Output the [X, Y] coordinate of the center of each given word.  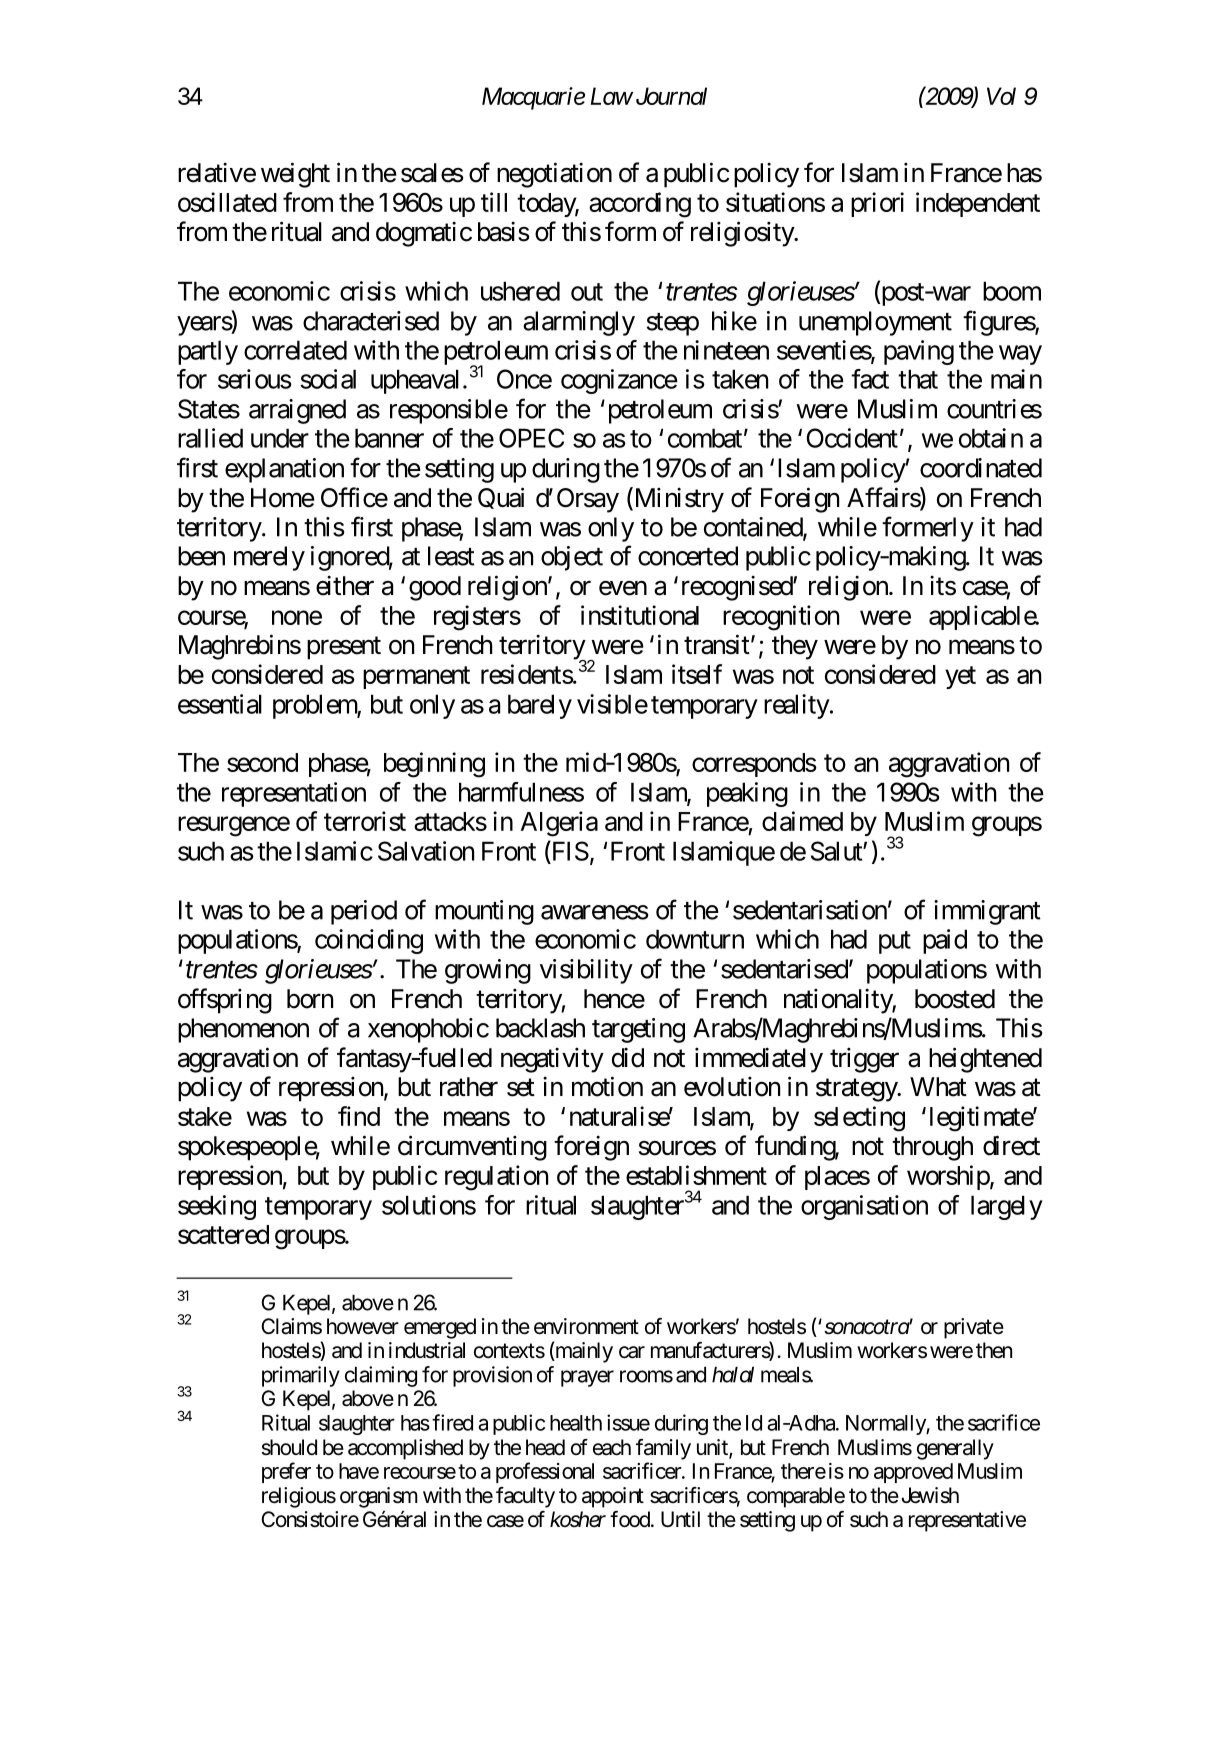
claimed [802, 821]
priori [877, 204]
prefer [286, 1472]
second [262, 762]
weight [295, 175]
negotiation [554, 175]
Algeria [559, 824]
